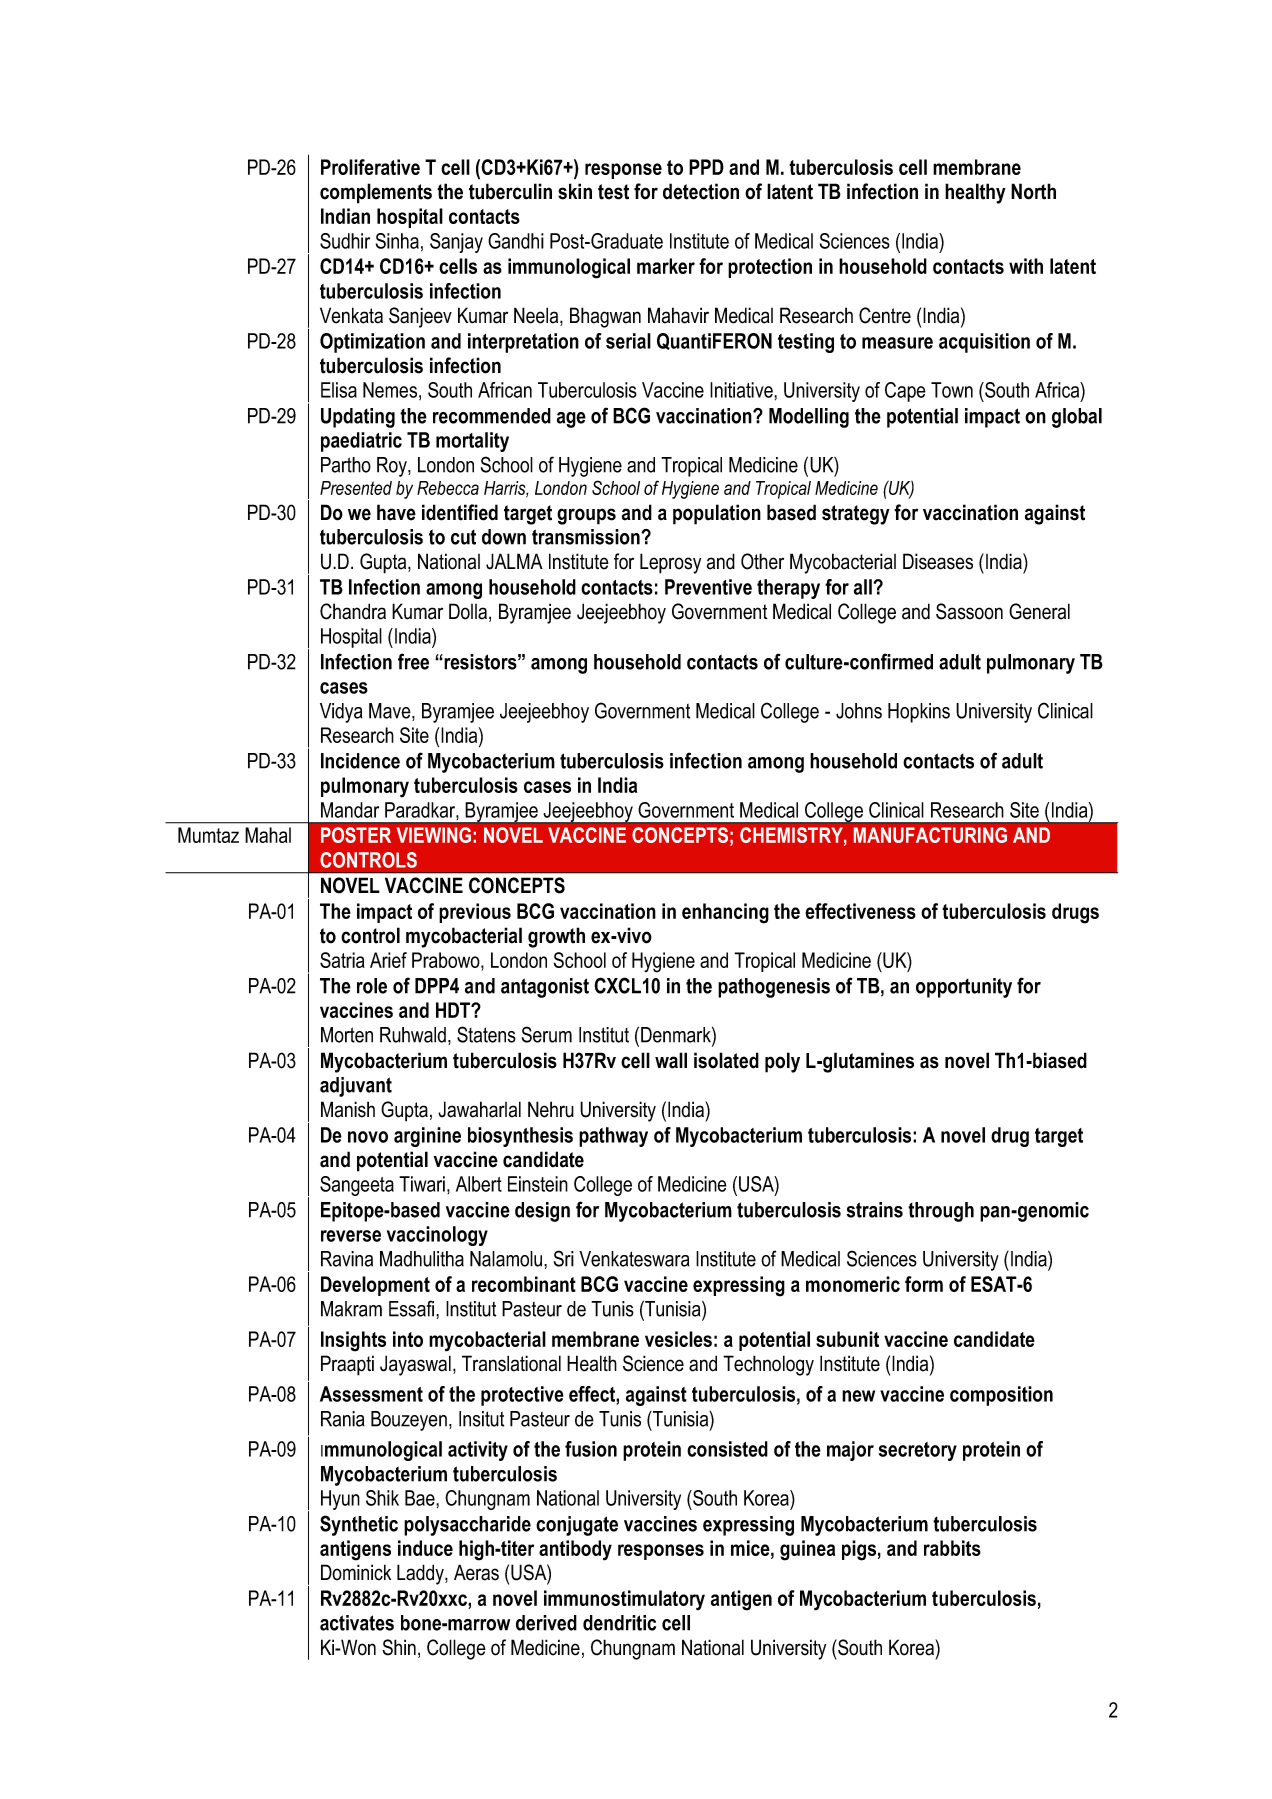 The width and height of the page is (1272, 1799). I want to click on activates, so click(357, 1623).
